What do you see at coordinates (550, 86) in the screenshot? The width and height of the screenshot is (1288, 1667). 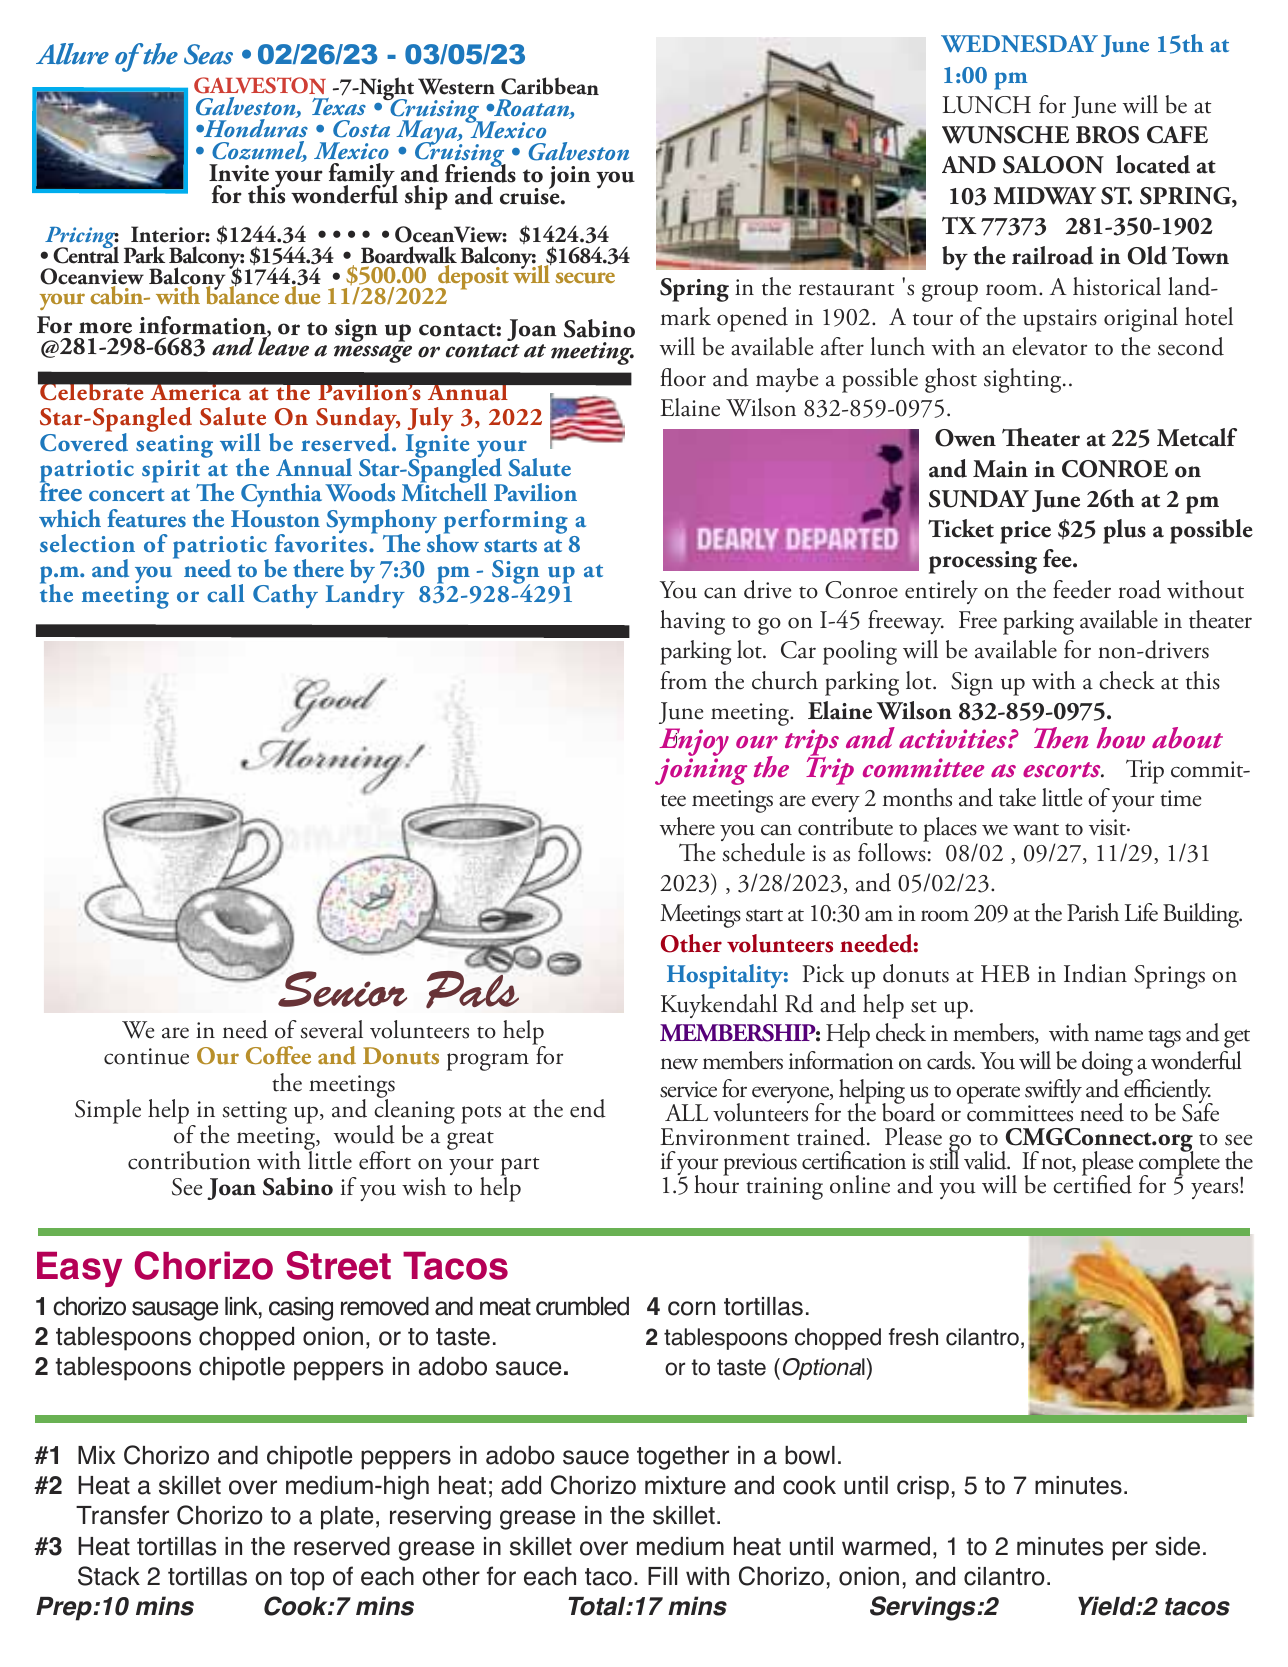 I see `Caribbean` at bounding box center [550, 86].
